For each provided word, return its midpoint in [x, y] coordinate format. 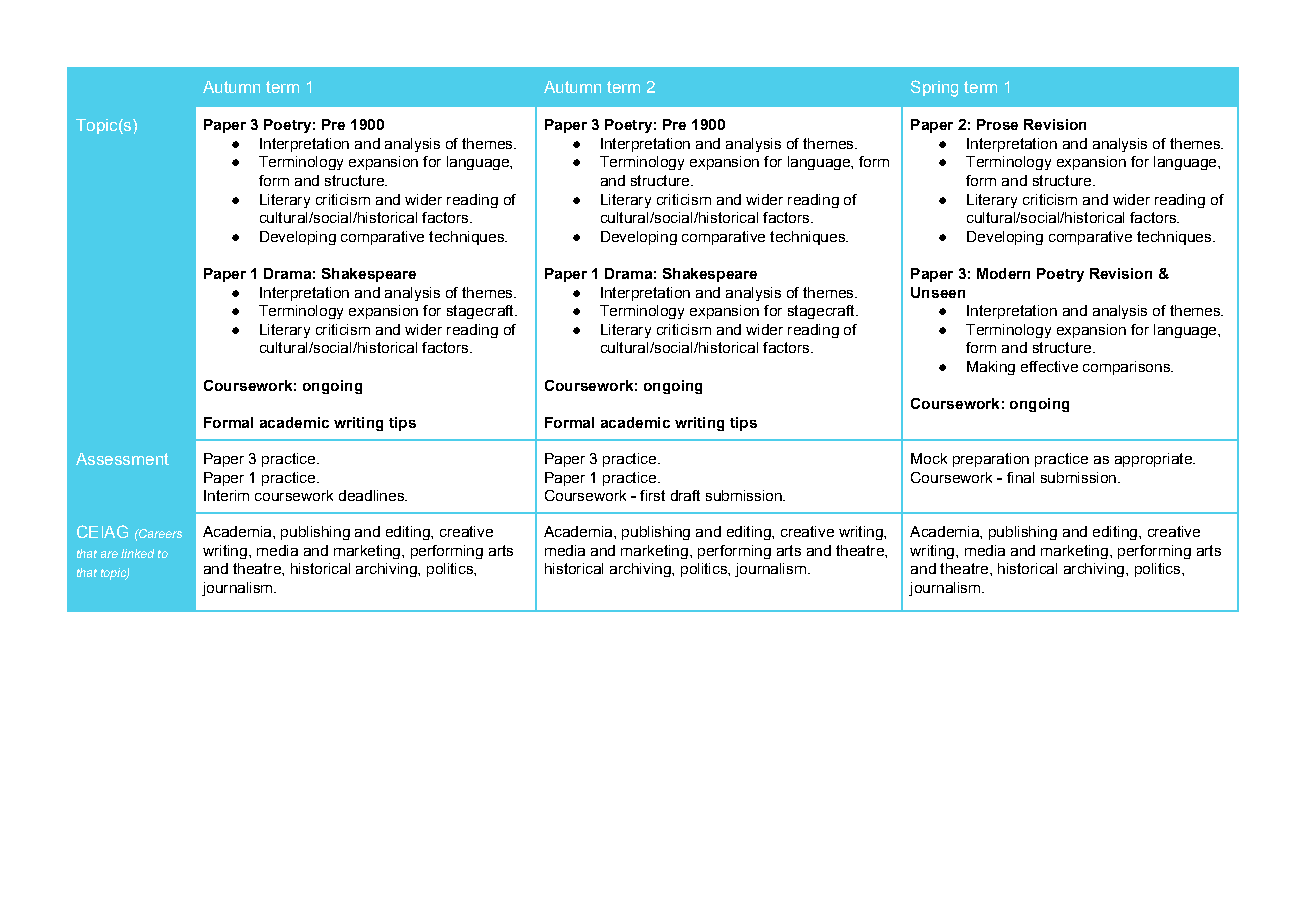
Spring [934, 88]
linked [137, 553]
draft [685, 495]
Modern [1003, 273]
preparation [991, 460]
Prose [997, 124]
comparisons [1127, 368]
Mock [929, 458]
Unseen [938, 292]
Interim [226, 495]
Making [991, 368]
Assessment [122, 459]
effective [1049, 366]
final [1020, 477]
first [652, 495]
